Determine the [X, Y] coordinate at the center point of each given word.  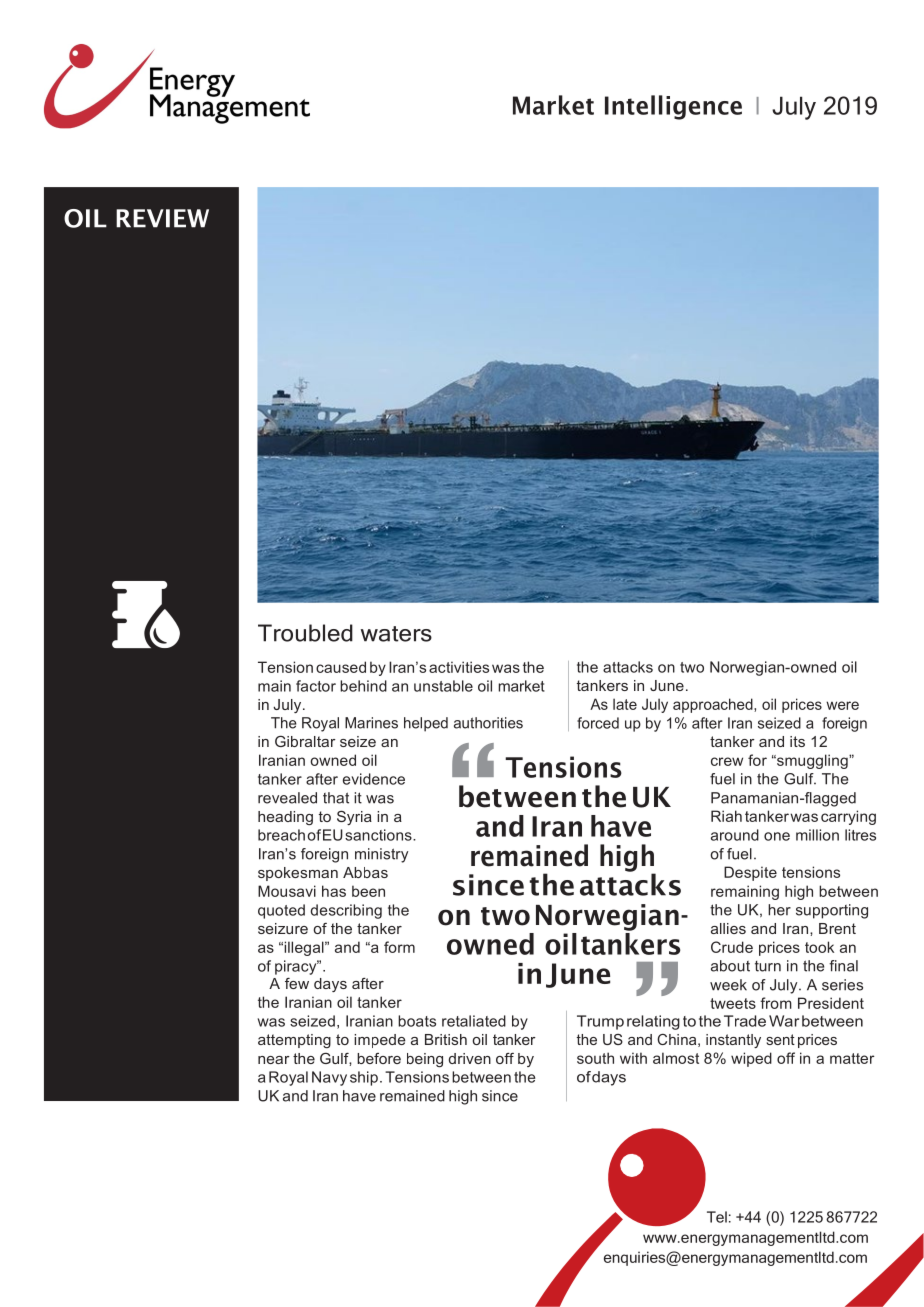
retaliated [474, 1021]
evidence [374, 779]
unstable [443, 686]
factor [316, 686]
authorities [488, 723]
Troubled [305, 633]
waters [396, 634]
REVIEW [162, 218]
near [274, 1060]
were [842, 705]
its [797, 741]
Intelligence [673, 107]
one [777, 836]
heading [285, 818]
